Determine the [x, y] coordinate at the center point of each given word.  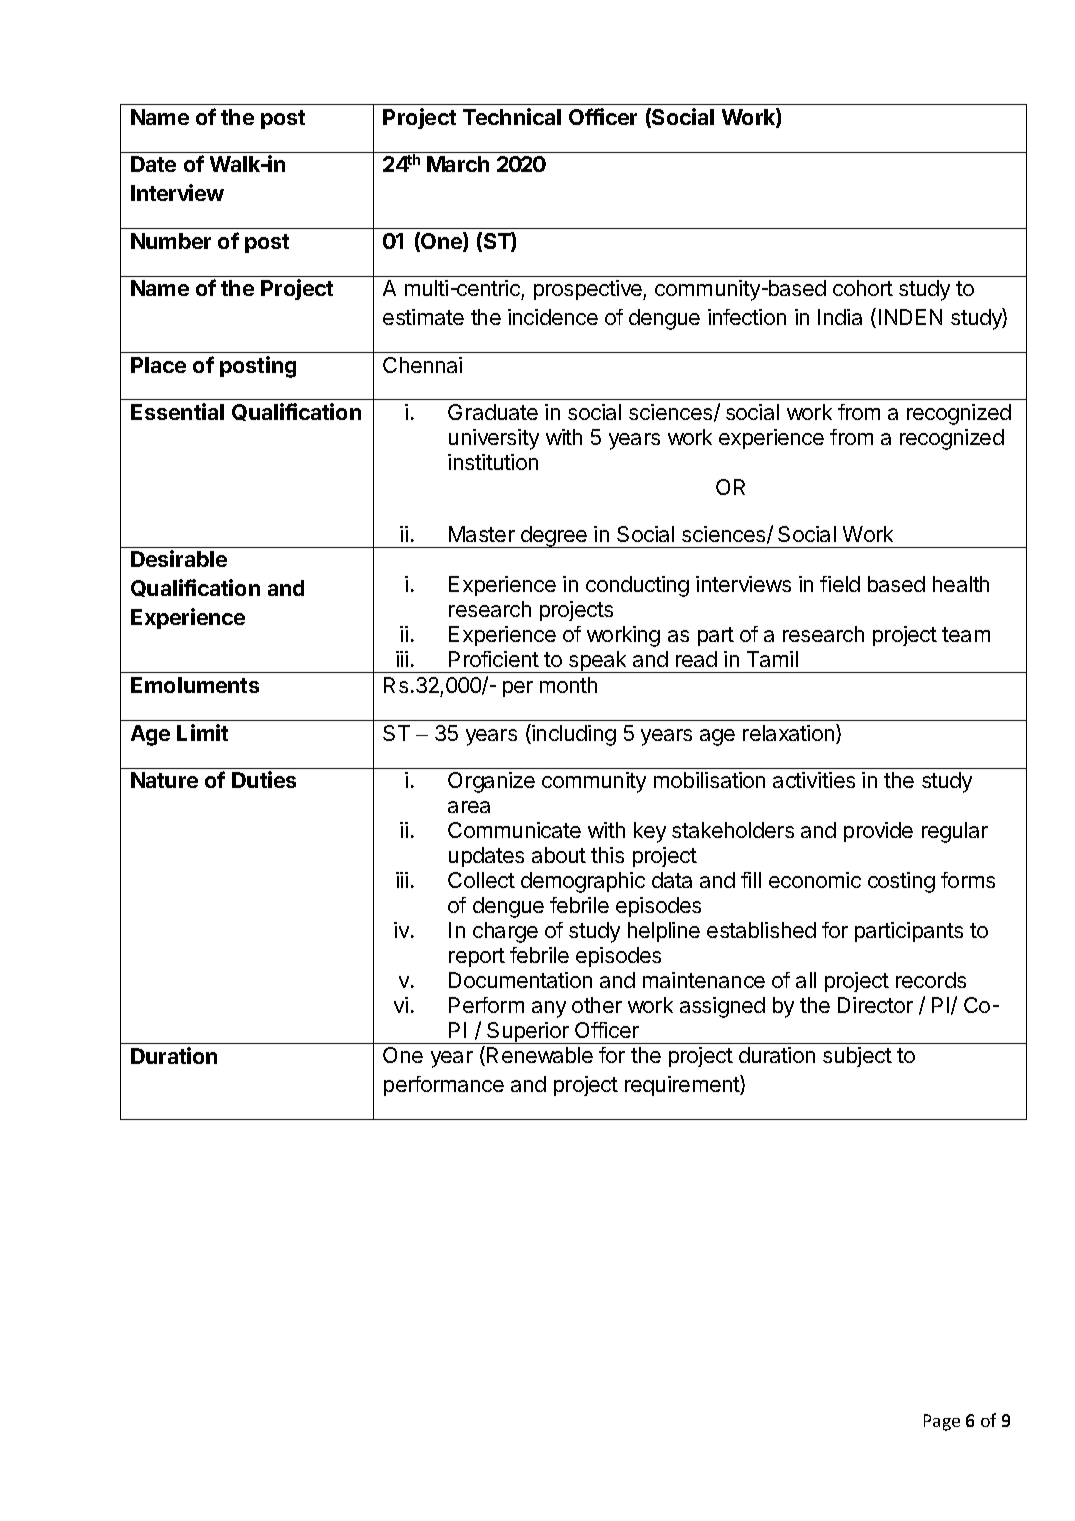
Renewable [540, 1055]
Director [875, 1005]
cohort [863, 288]
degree [554, 537]
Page [942, 1422]
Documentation [520, 980]
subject [857, 1057]
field [840, 584]
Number [171, 241]
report [477, 957]
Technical [512, 116]
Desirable [179, 558]
